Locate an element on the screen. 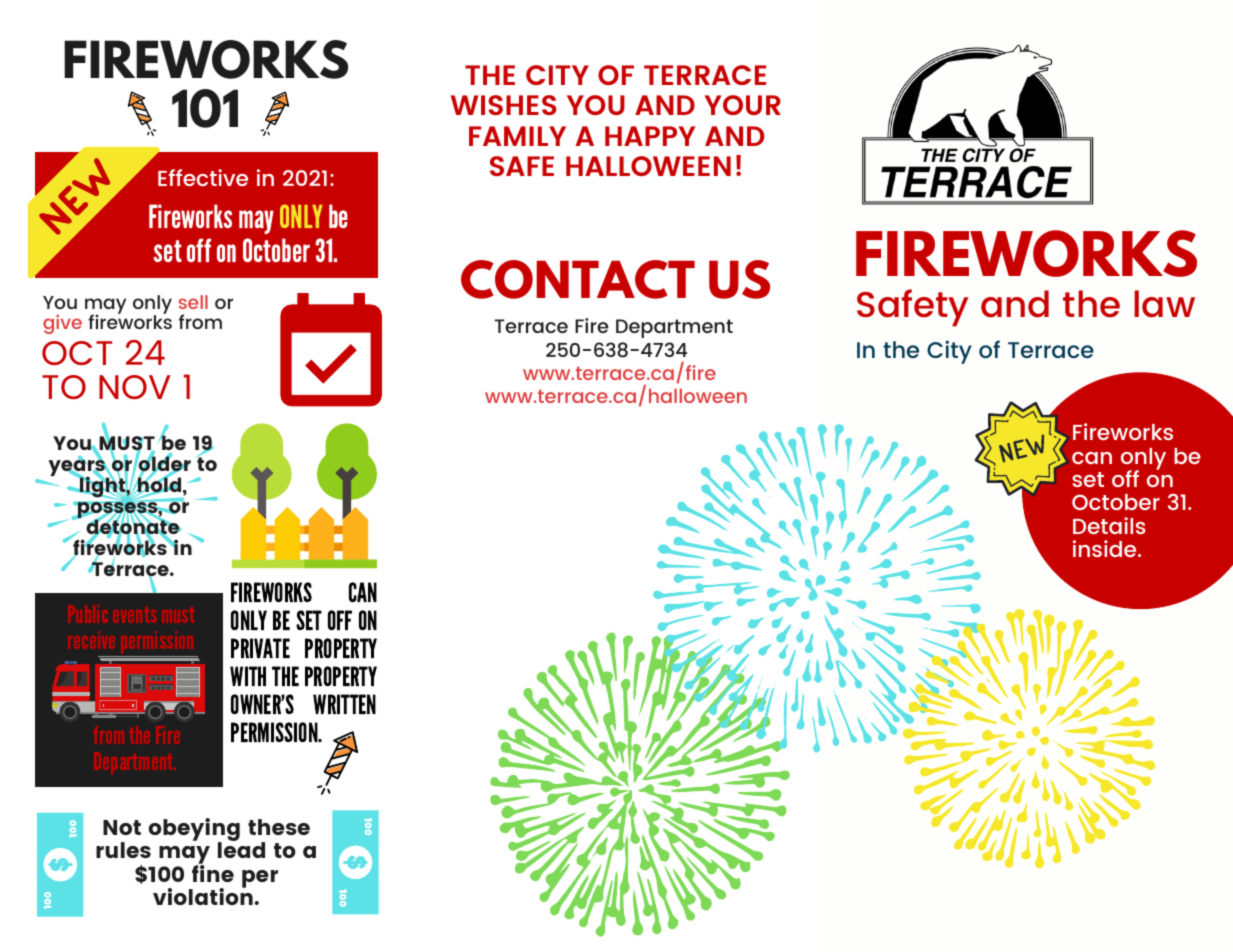  YOUR is located at coordinates (743, 105).
